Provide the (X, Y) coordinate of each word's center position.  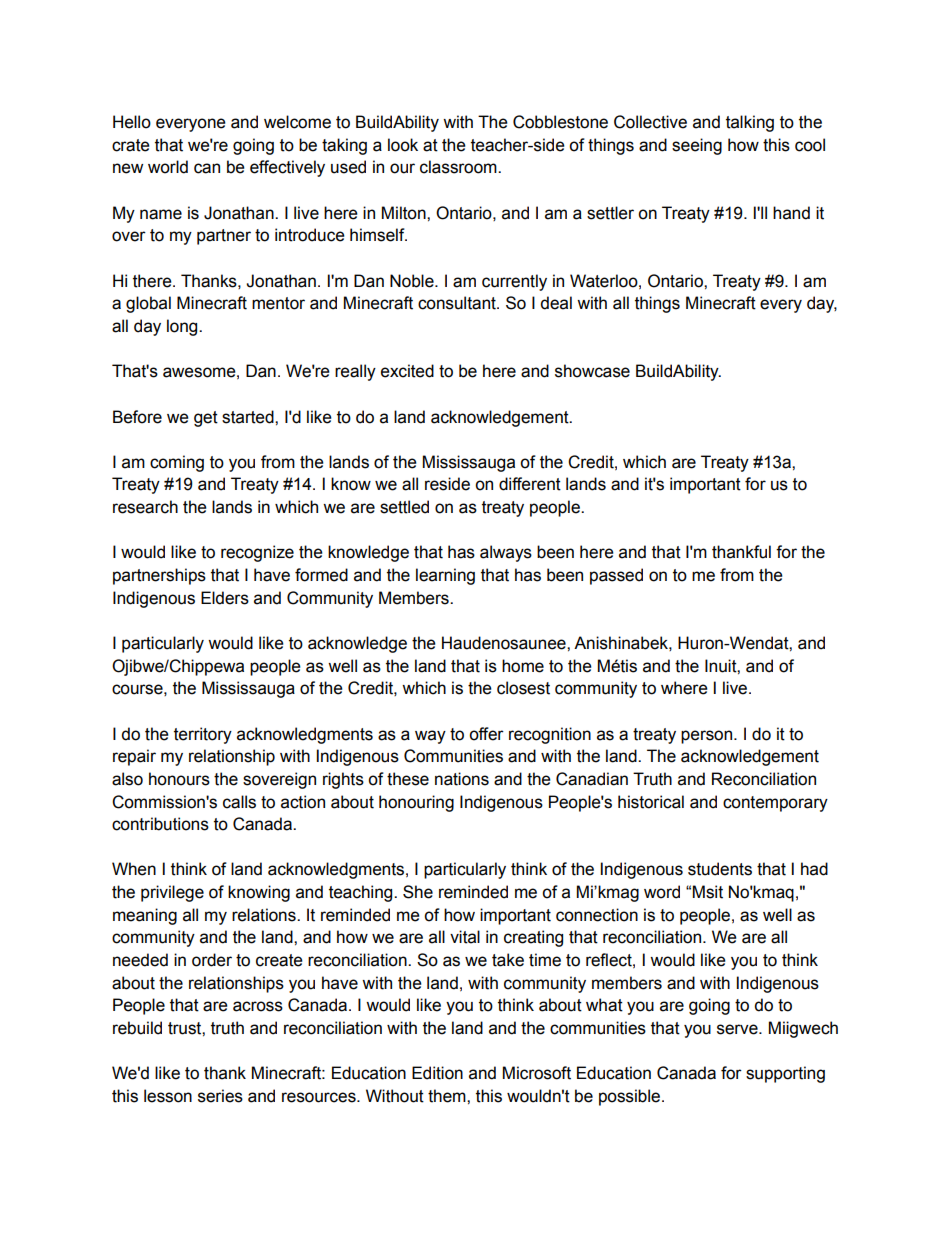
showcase (592, 371)
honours (179, 779)
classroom (459, 167)
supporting (785, 1074)
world (168, 167)
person (708, 737)
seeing (697, 146)
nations (462, 779)
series (220, 1096)
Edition (437, 1073)
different (530, 484)
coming (177, 463)
